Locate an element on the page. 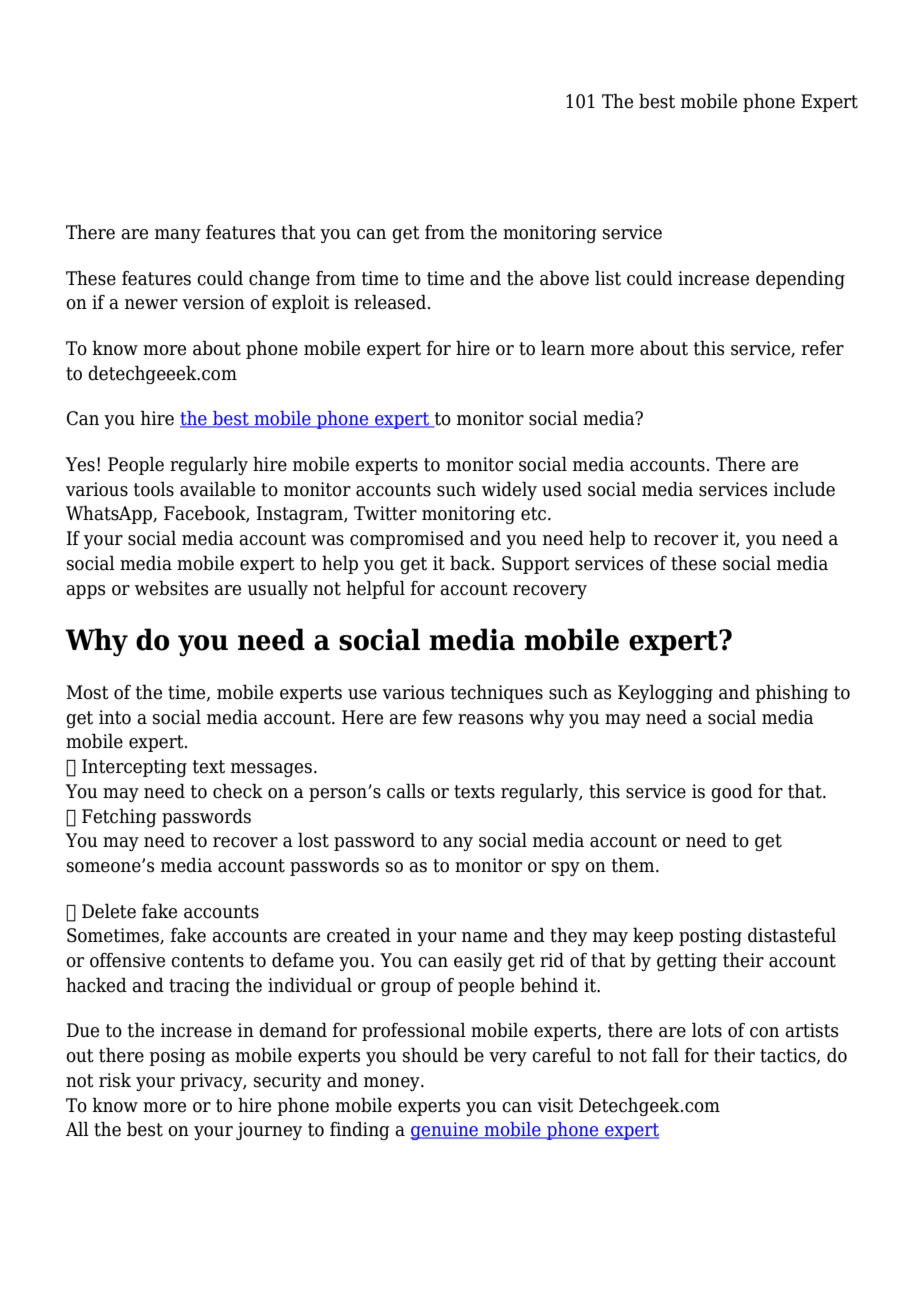 The height and width of the page is (1308, 924). Delete is located at coordinates (109, 911).
